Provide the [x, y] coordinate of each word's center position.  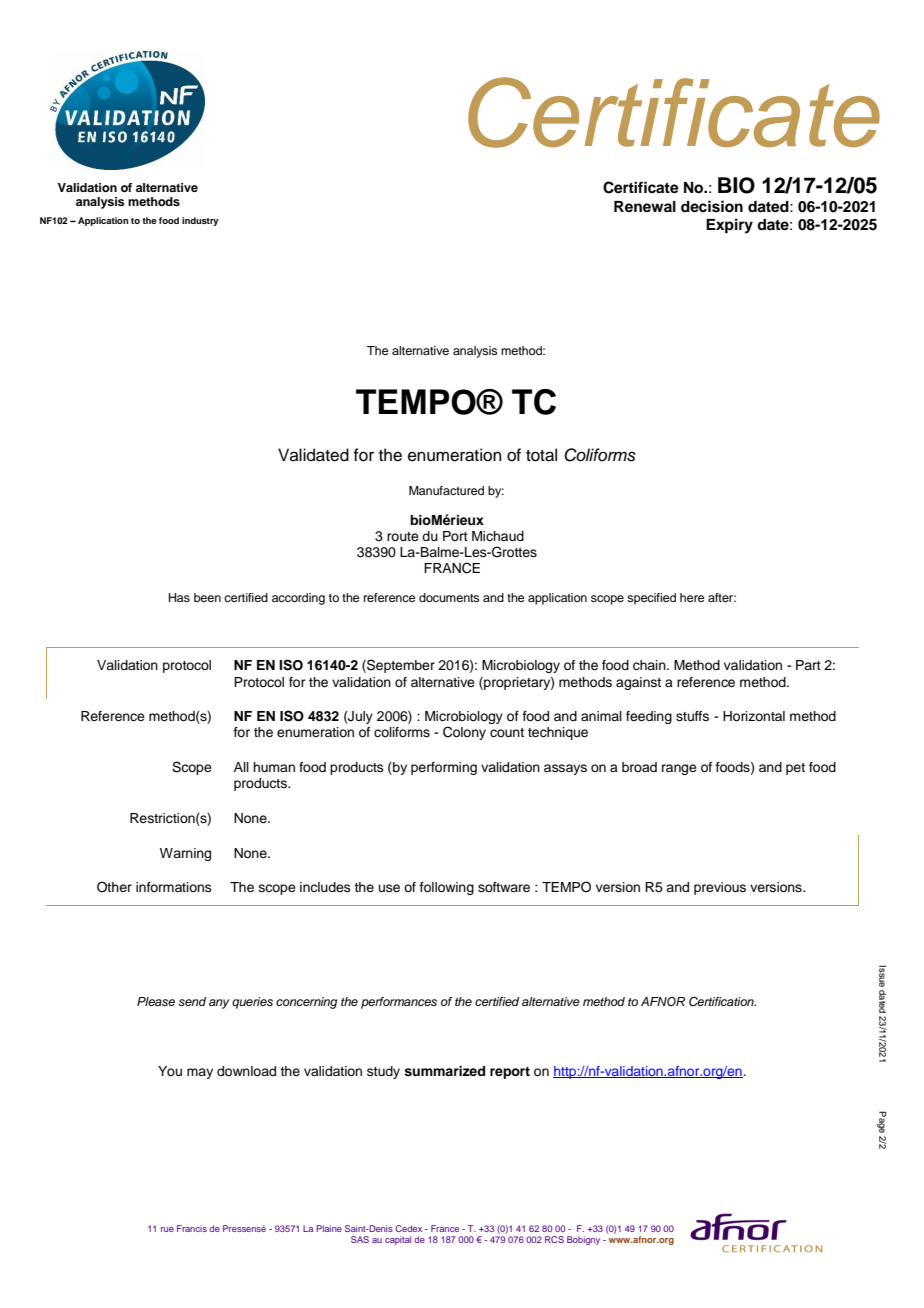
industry [200, 221]
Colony [464, 733]
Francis [192, 1228]
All [241, 767]
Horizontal [754, 716]
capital [398, 1240]
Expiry [729, 226]
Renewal [645, 206]
